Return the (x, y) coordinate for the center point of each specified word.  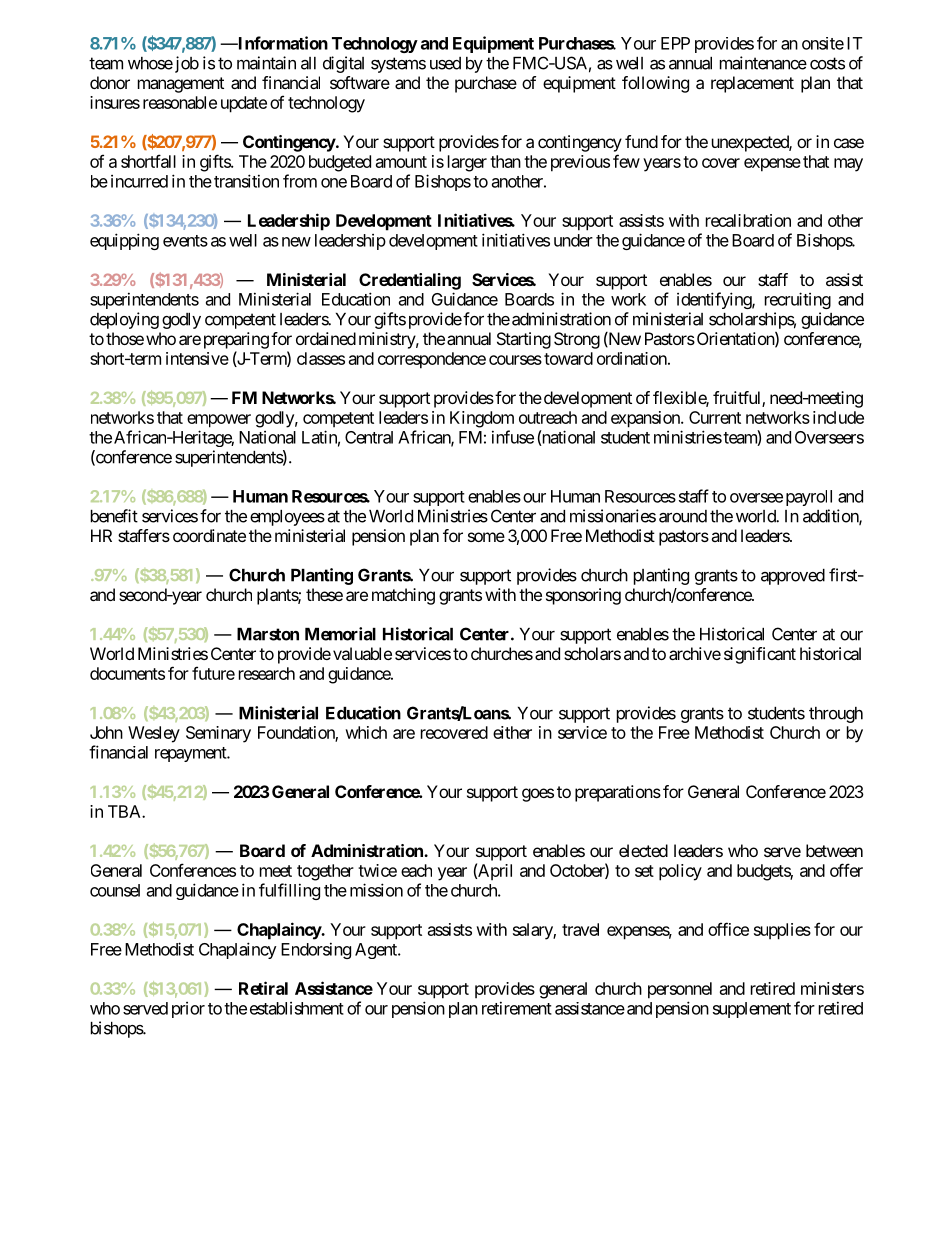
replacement (752, 84)
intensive (197, 358)
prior (188, 1010)
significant (760, 655)
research (267, 673)
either (512, 732)
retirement (517, 1008)
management (181, 85)
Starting (524, 340)
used (445, 63)
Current (715, 417)
